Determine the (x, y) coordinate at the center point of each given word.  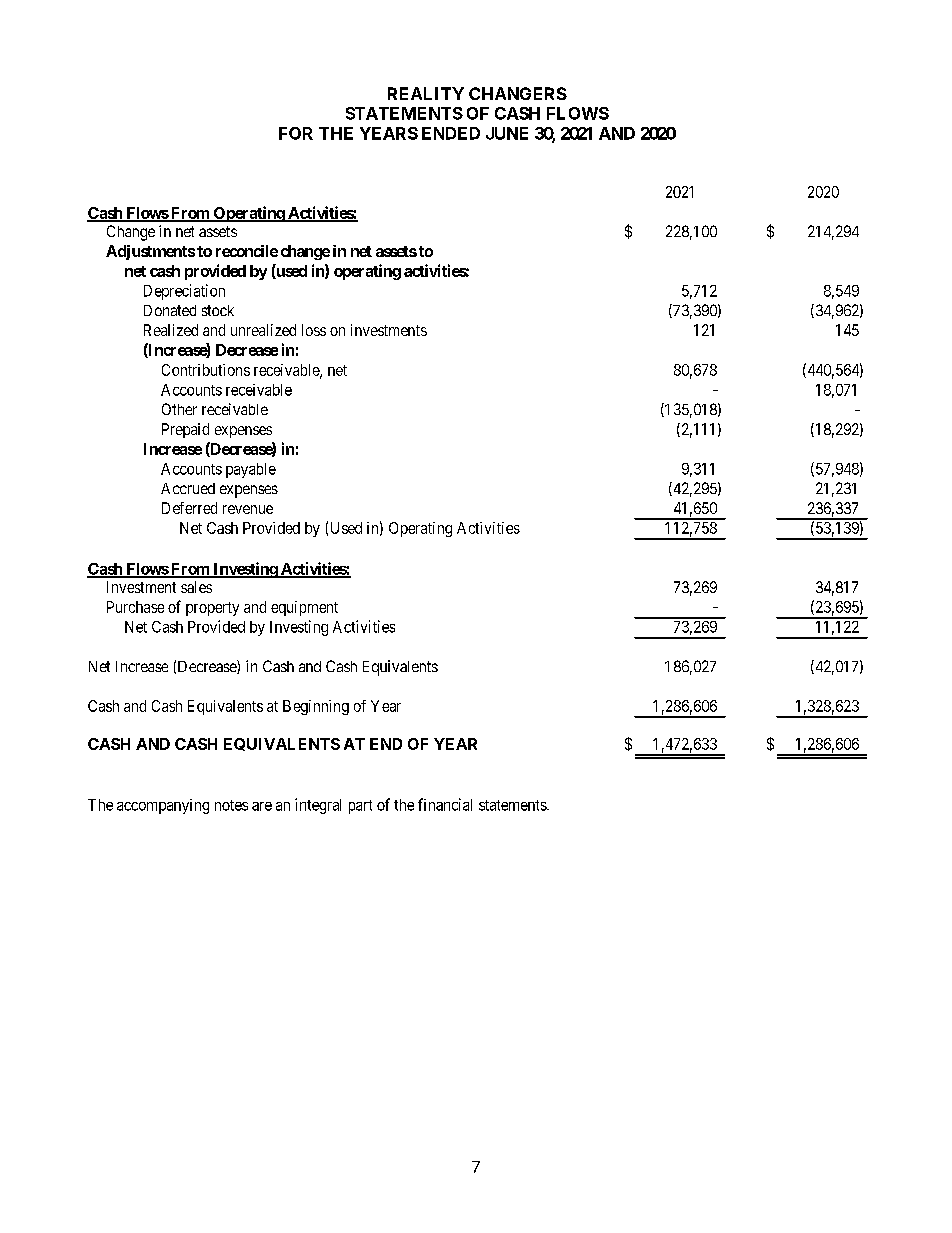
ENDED (451, 133)
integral (318, 806)
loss (314, 330)
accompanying (163, 806)
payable (251, 470)
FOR (296, 133)
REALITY (426, 93)
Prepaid (185, 430)
